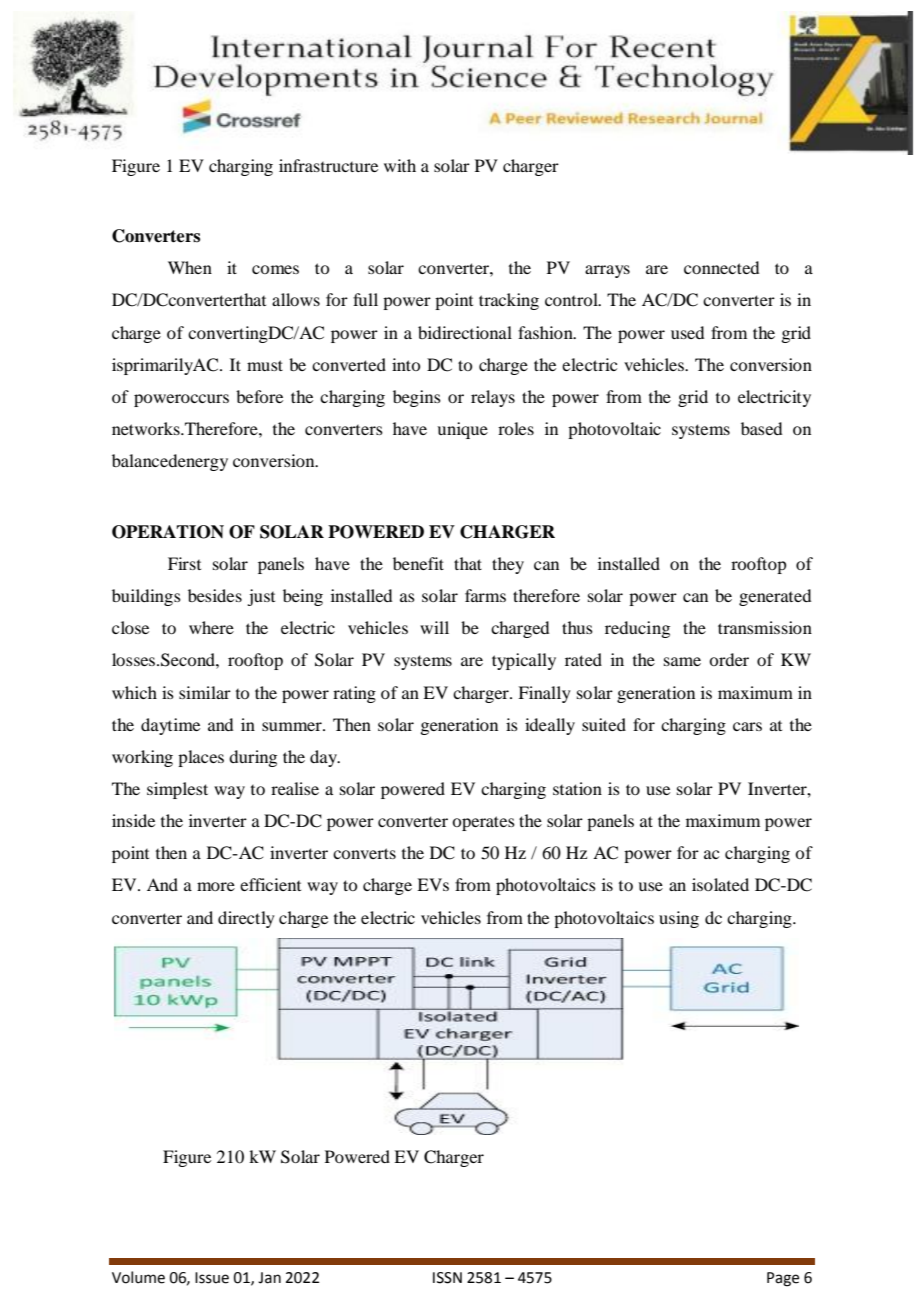  What do you see at coordinates (447, 1278) in the document?
I see `ISSN` at bounding box center [447, 1278].
